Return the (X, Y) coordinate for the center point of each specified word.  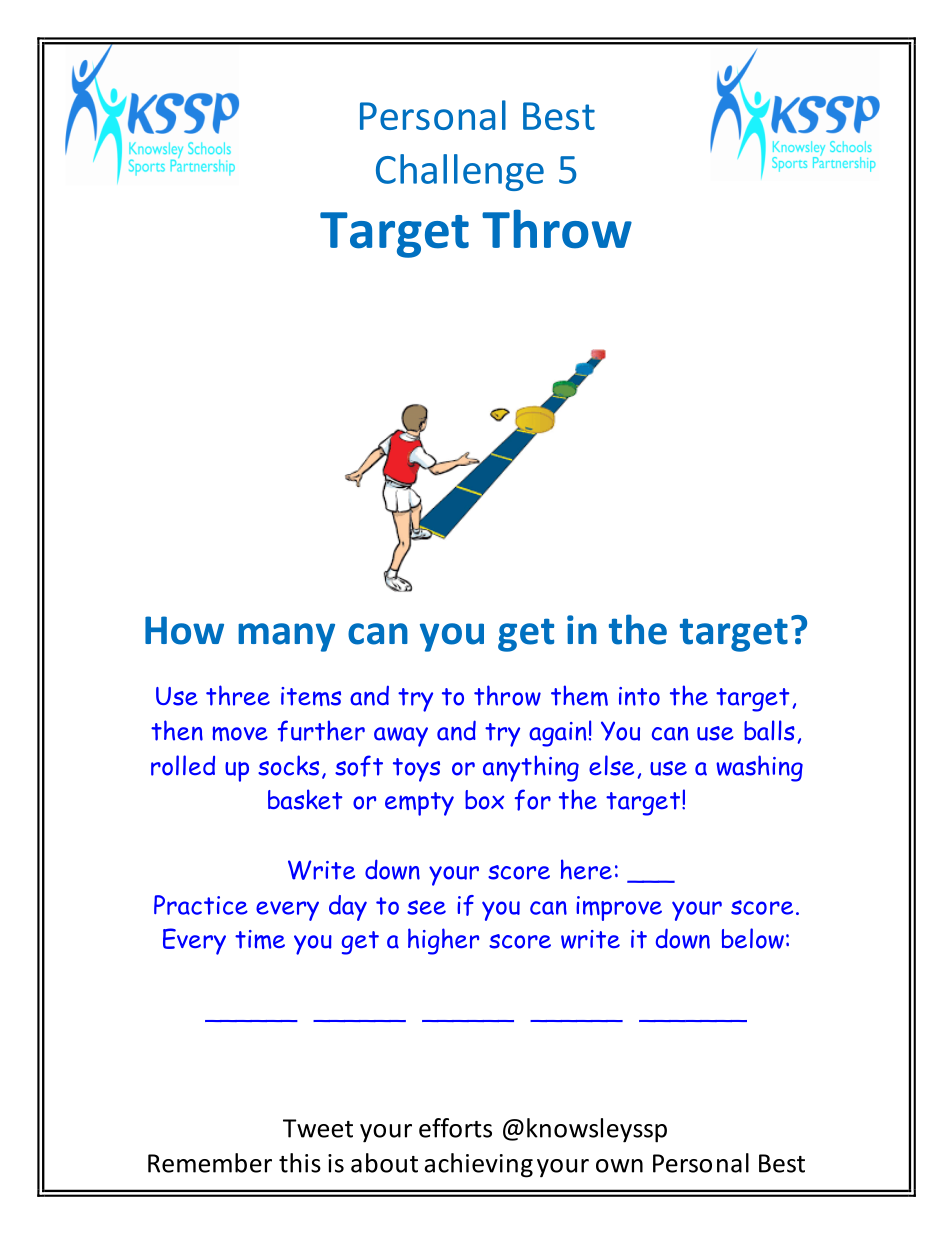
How (184, 630)
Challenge (460, 172)
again (557, 734)
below (753, 938)
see (426, 907)
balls (769, 730)
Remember (210, 1163)
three (238, 695)
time (260, 939)
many (286, 637)
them (579, 695)
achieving (478, 1165)
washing (759, 768)
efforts (455, 1128)
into (639, 696)
